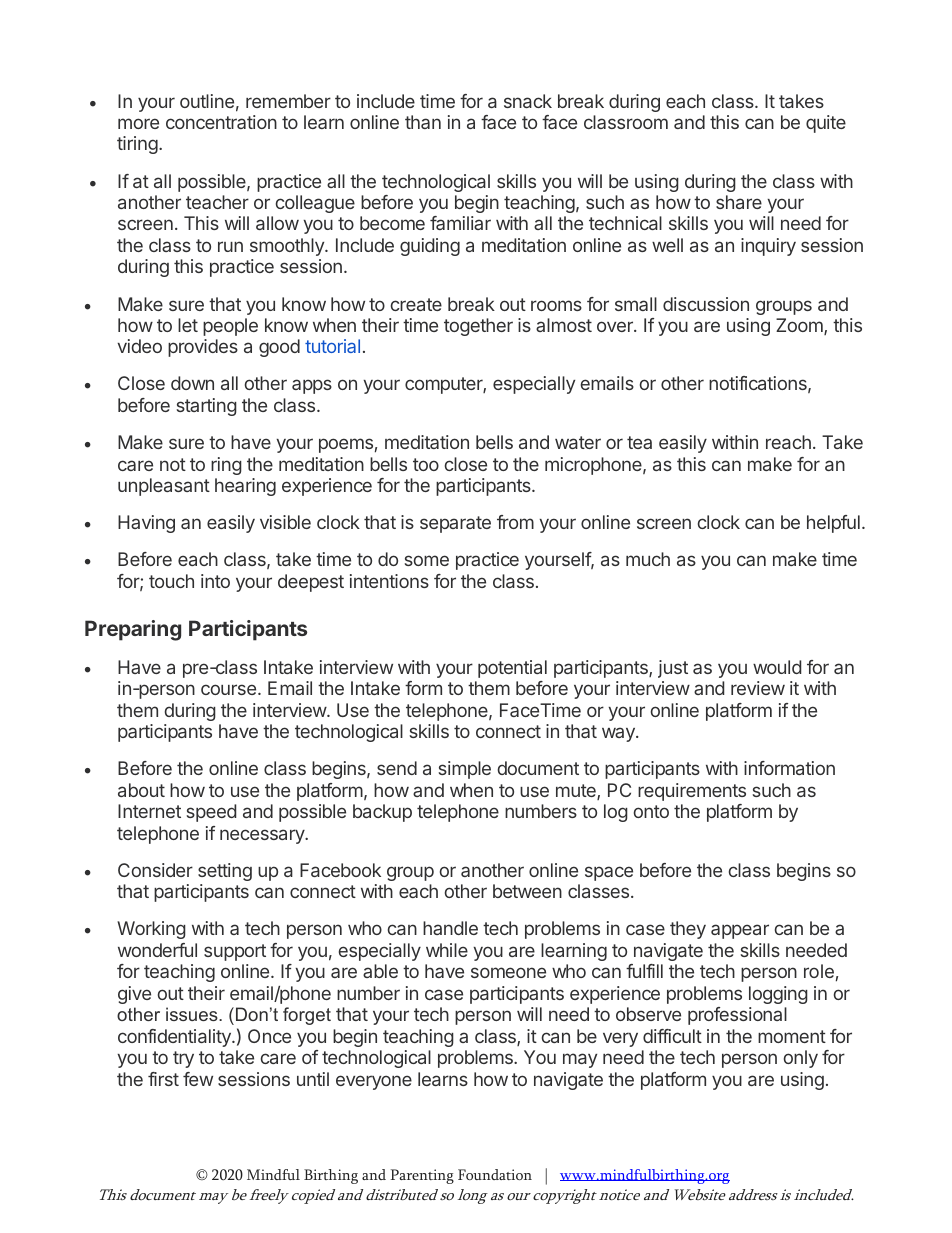  I want to click on Foundation, so click(495, 1174).
